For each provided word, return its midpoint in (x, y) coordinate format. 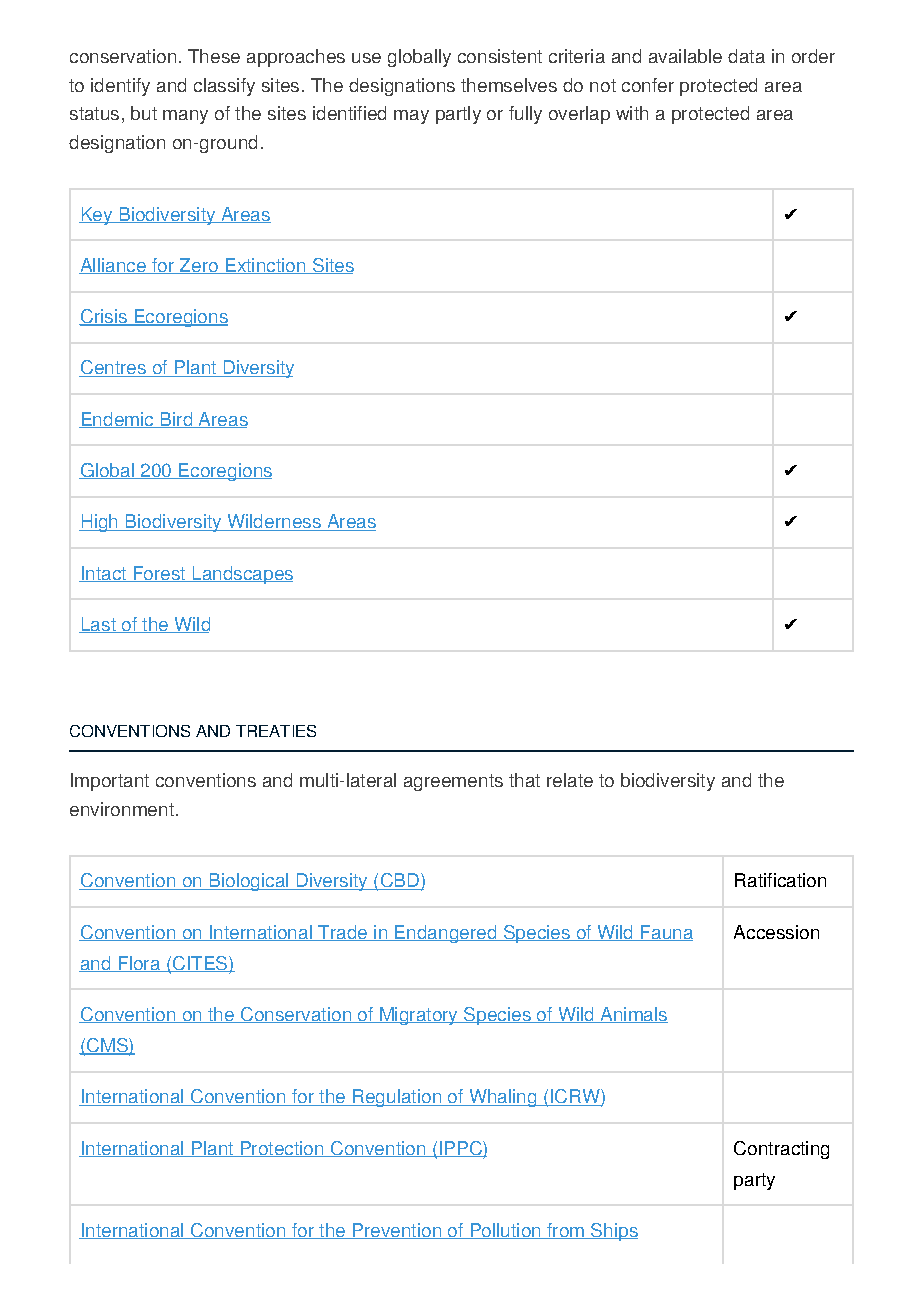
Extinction (265, 266)
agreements (453, 782)
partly (458, 115)
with (632, 113)
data (746, 56)
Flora (139, 964)
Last (98, 625)
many (185, 117)
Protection (282, 1149)
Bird (176, 420)
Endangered (446, 934)
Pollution (505, 1231)
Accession (776, 932)
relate (570, 780)
